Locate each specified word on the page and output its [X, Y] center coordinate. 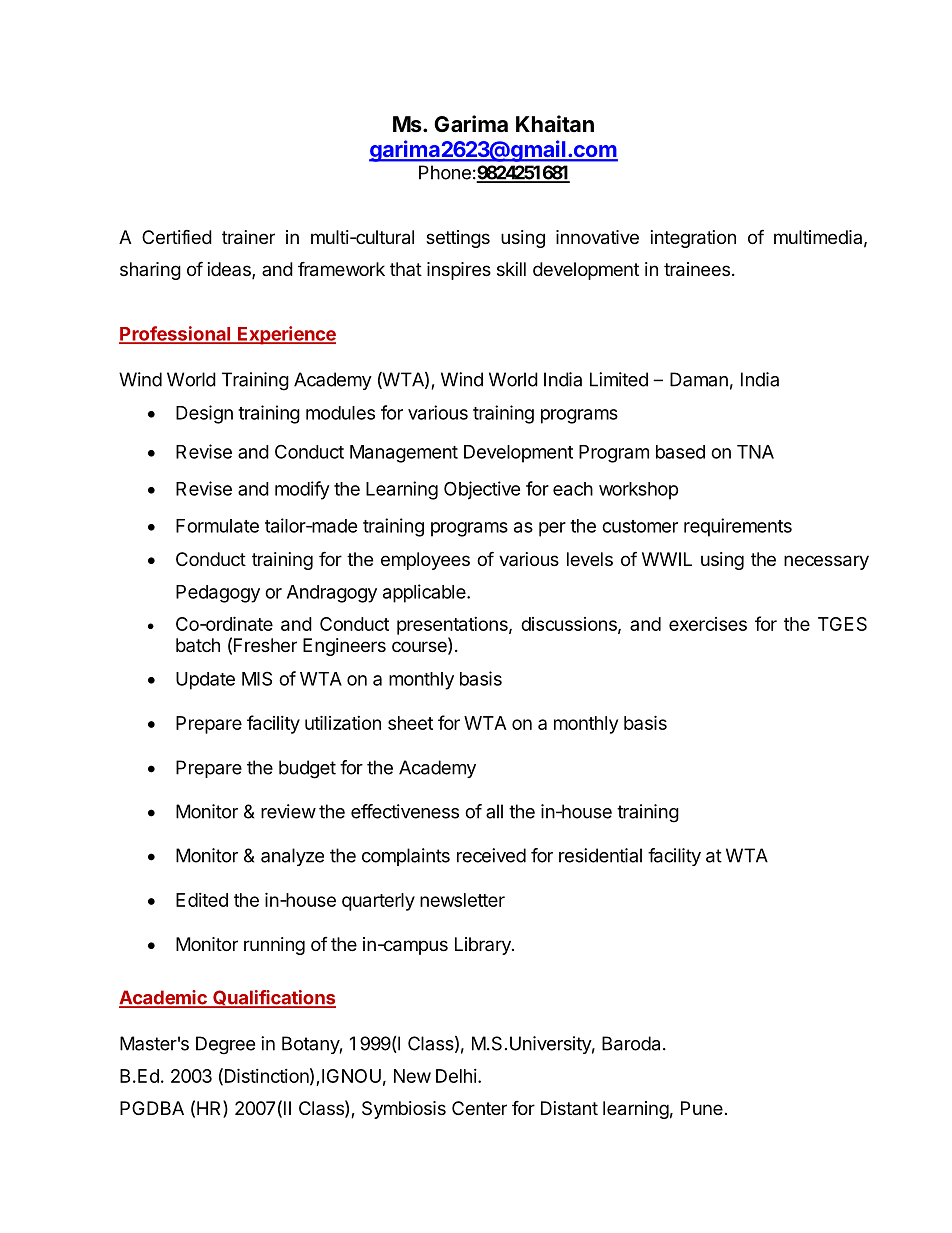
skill [511, 269]
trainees [697, 269]
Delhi [456, 1076]
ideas [230, 270]
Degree [225, 1045]
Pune [702, 1108]
